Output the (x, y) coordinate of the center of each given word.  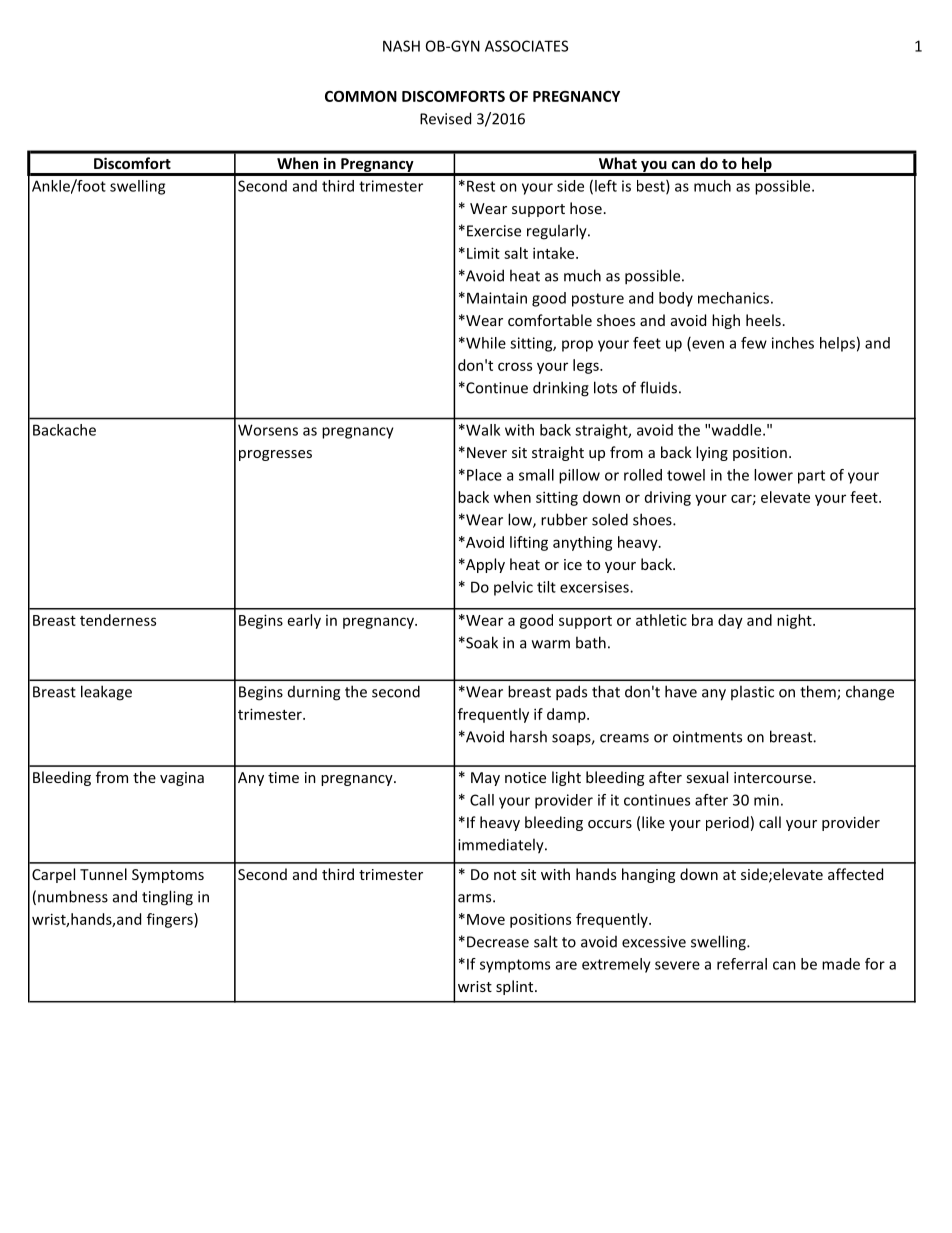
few (754, 343)
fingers (171, 920)
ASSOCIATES (526, 46)
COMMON (361, 96)
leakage (106, 693)
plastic (752, 692)
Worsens (268, 430)
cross (515, 366)
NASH (401, 46)
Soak (481, 642)
